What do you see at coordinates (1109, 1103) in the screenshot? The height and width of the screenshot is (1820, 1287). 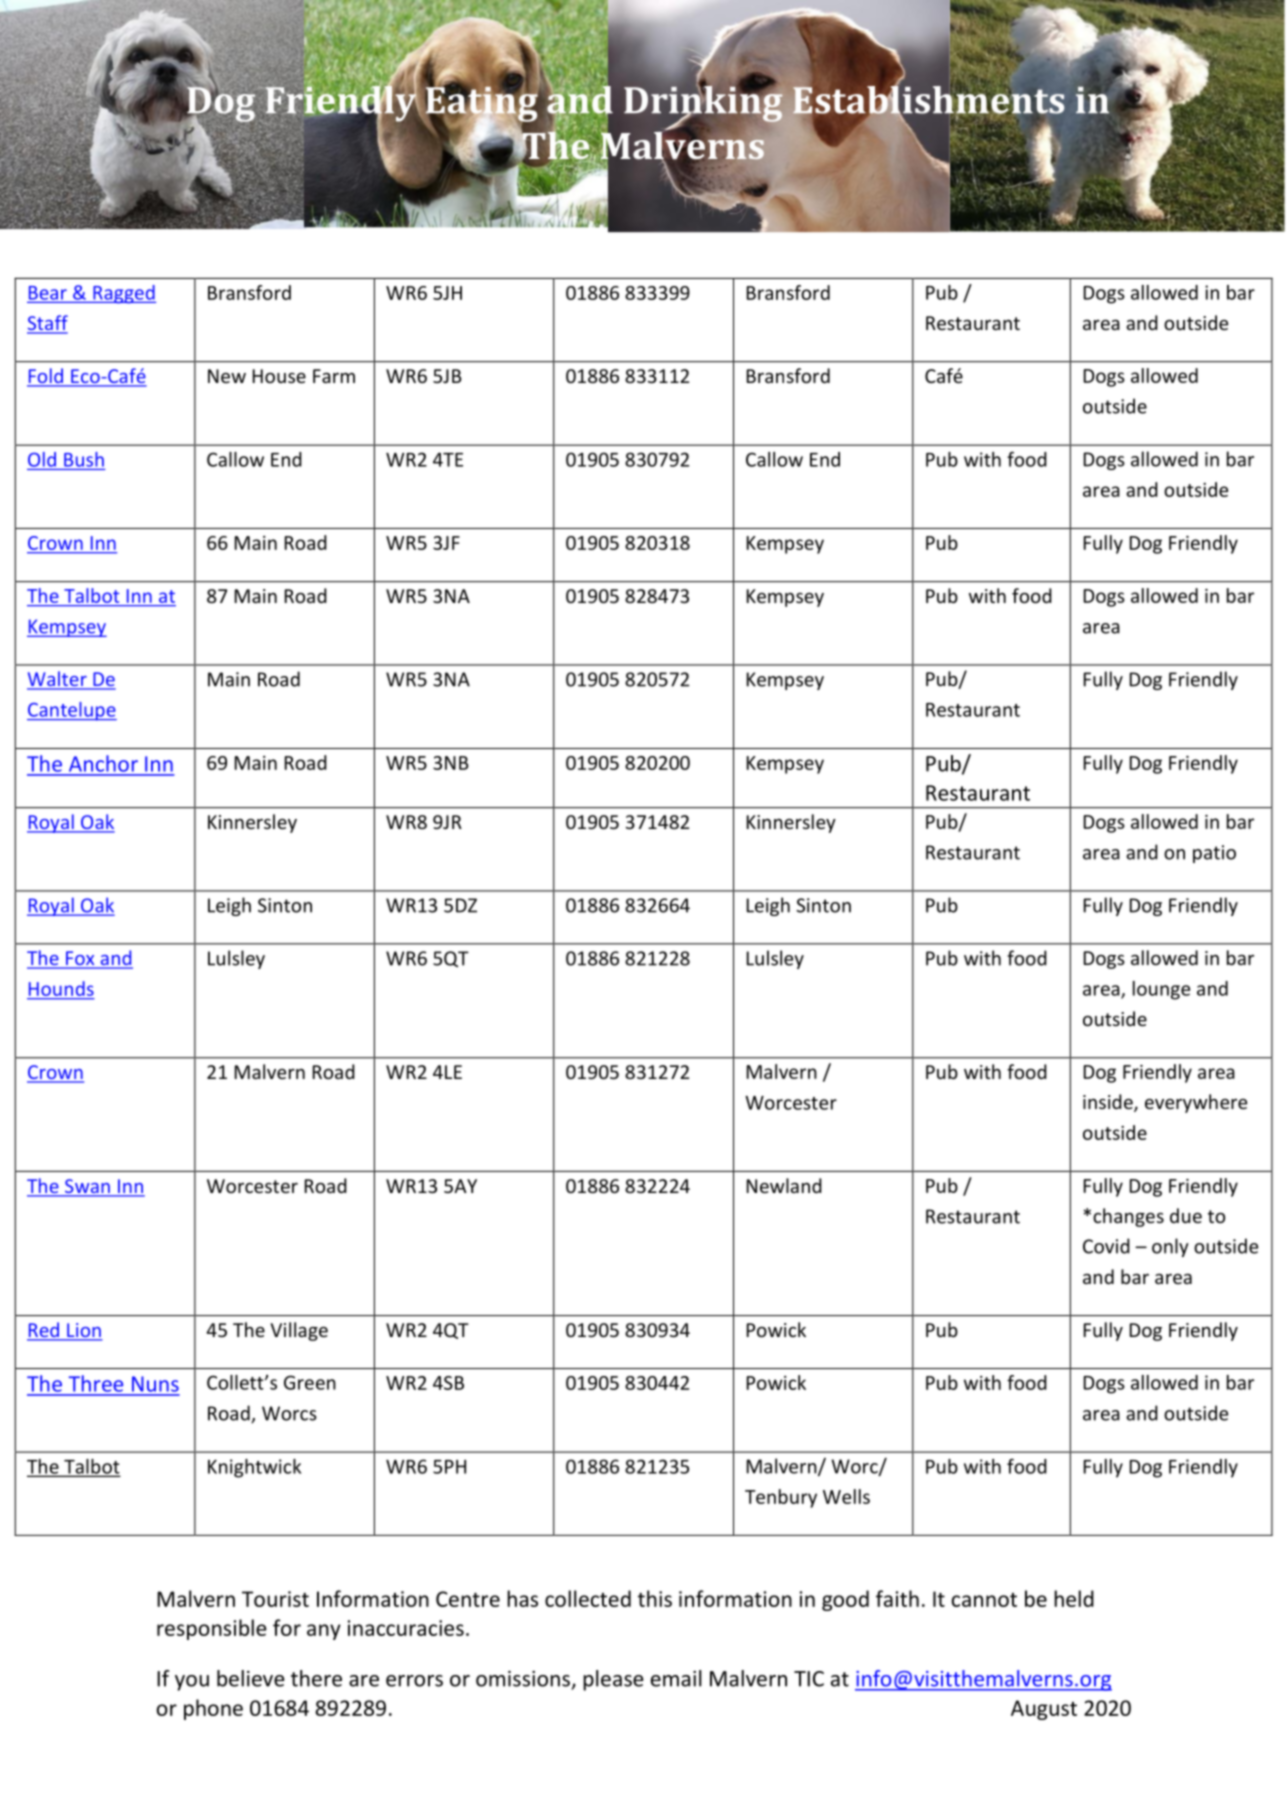 I see `inside` at bounding box center [1109, 1103].
